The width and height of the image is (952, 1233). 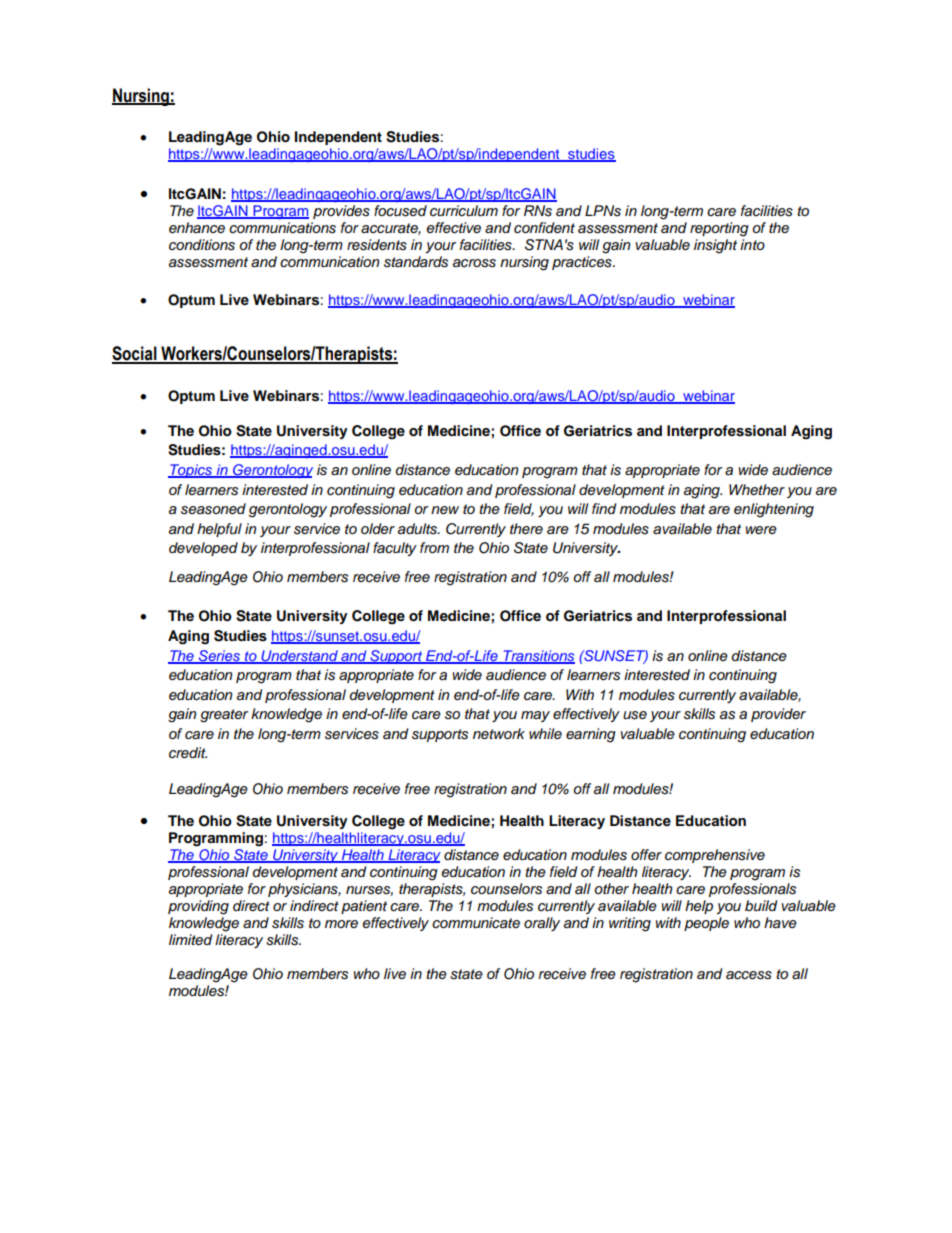 What do you see at coordinates (445, 510) in the image?
I see `new` at bounding box center [445, 510].
